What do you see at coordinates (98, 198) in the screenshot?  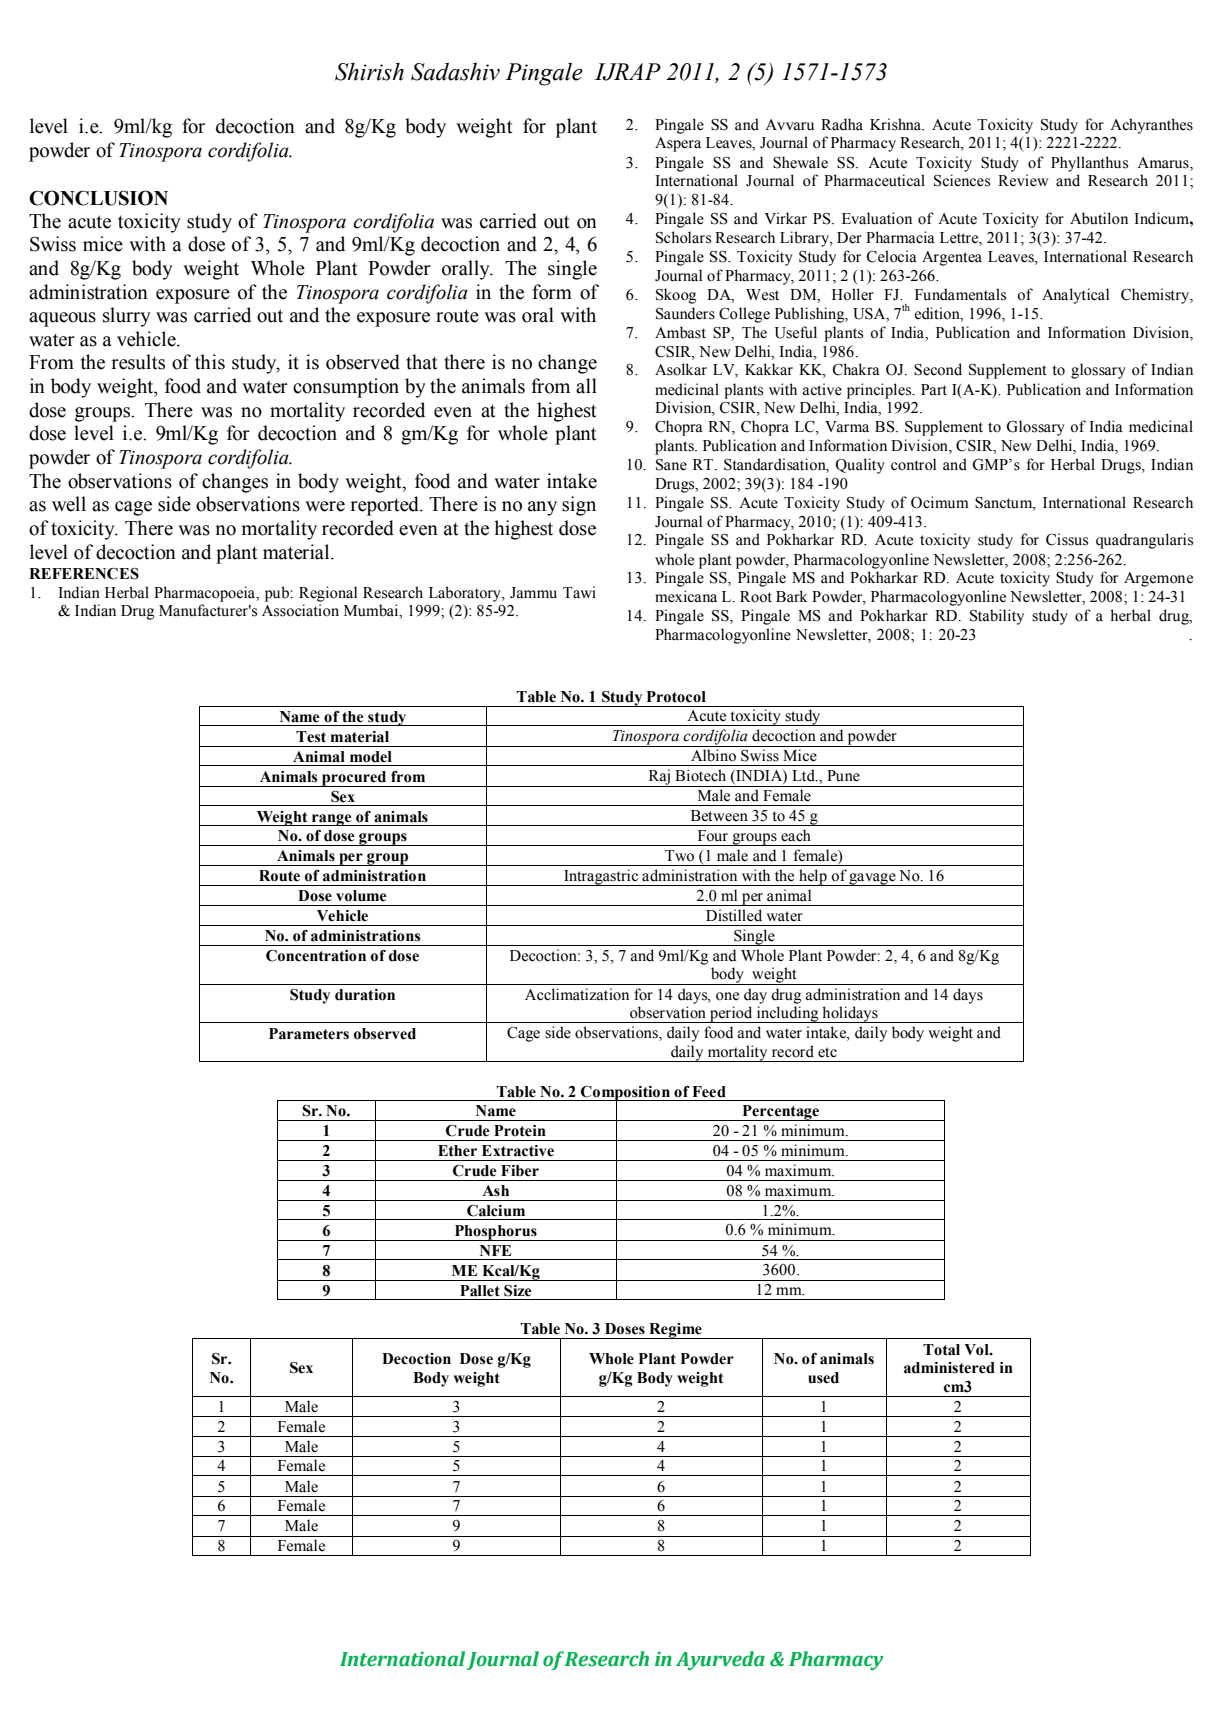 I see `CONCLUSION` at bounding box center [98, 198].
